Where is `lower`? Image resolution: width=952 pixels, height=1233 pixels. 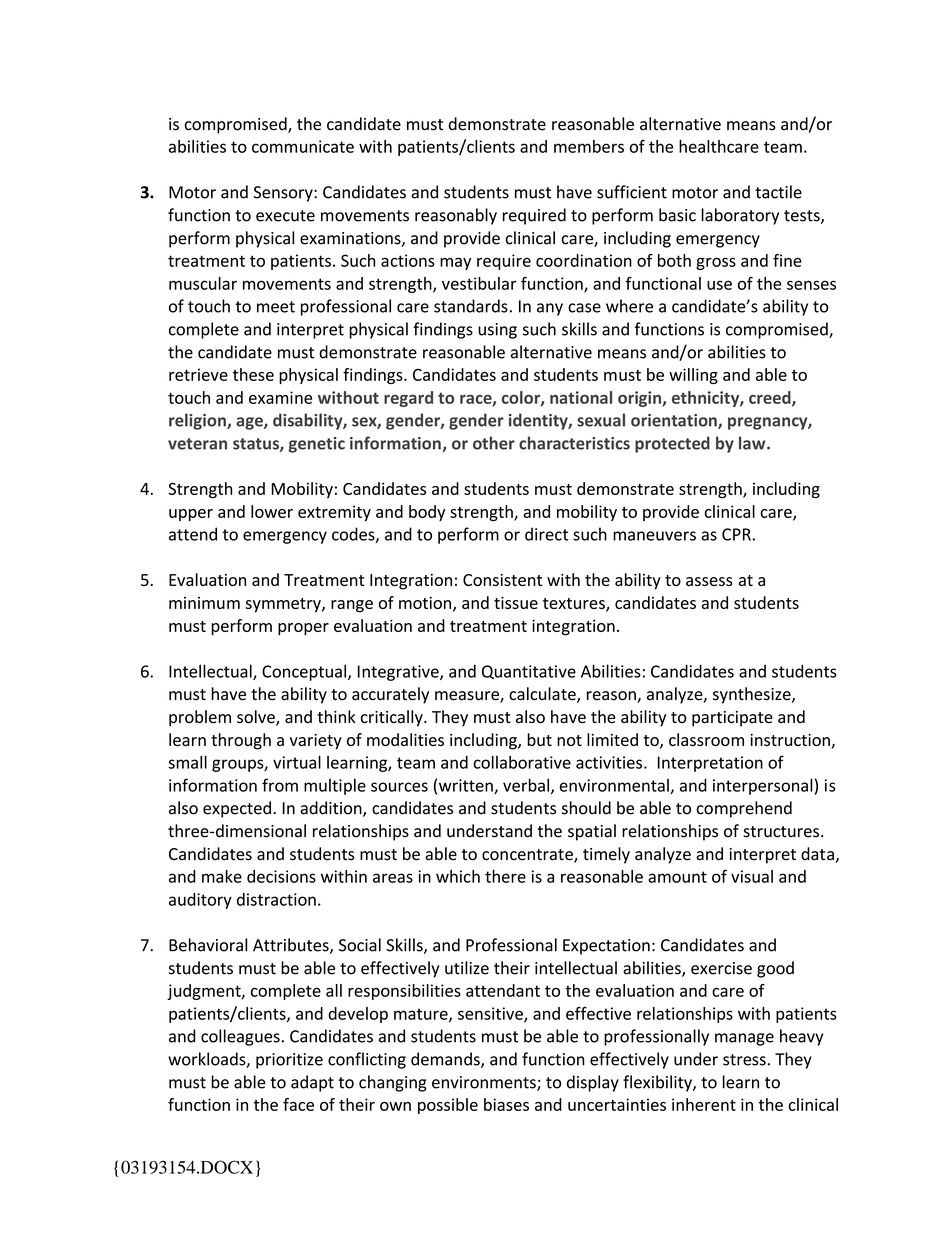
lower is located at coordinates (272, 511).
